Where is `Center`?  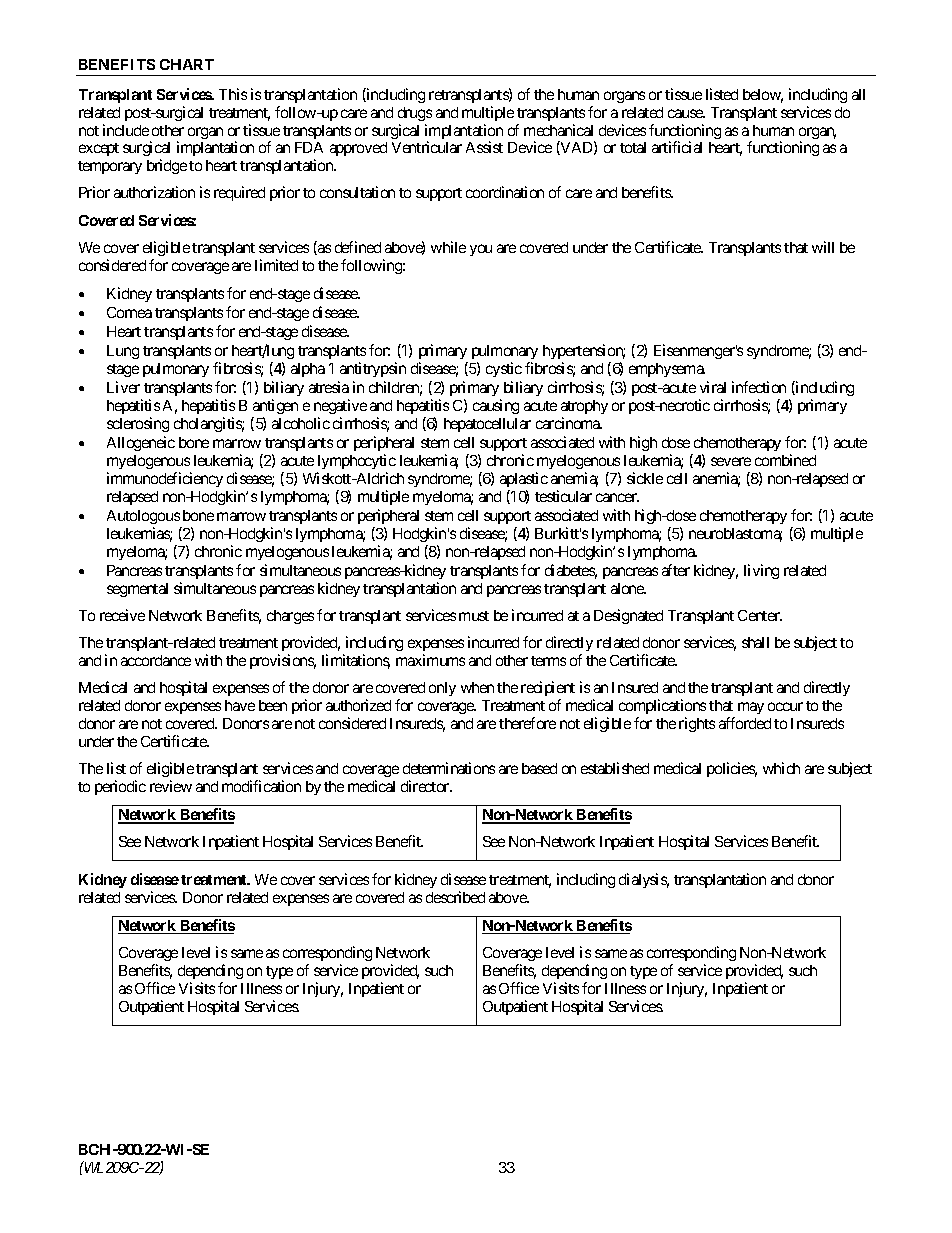 Center is located at coordinates (760, 615).
